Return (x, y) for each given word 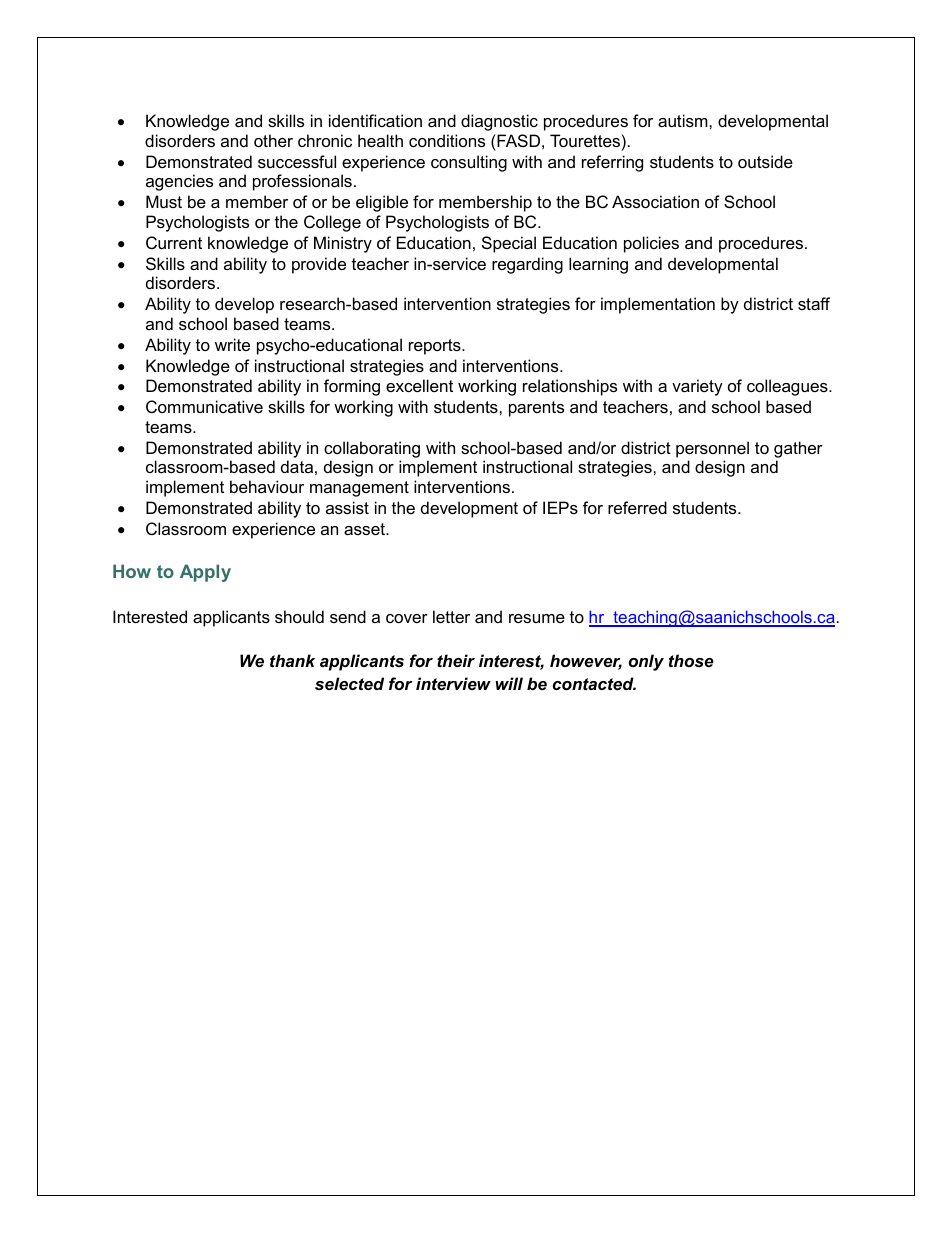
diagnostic (499, 122)
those (691, 660)
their (456, 660)
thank (292, 660)
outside (765, 161)
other (273, 140)
